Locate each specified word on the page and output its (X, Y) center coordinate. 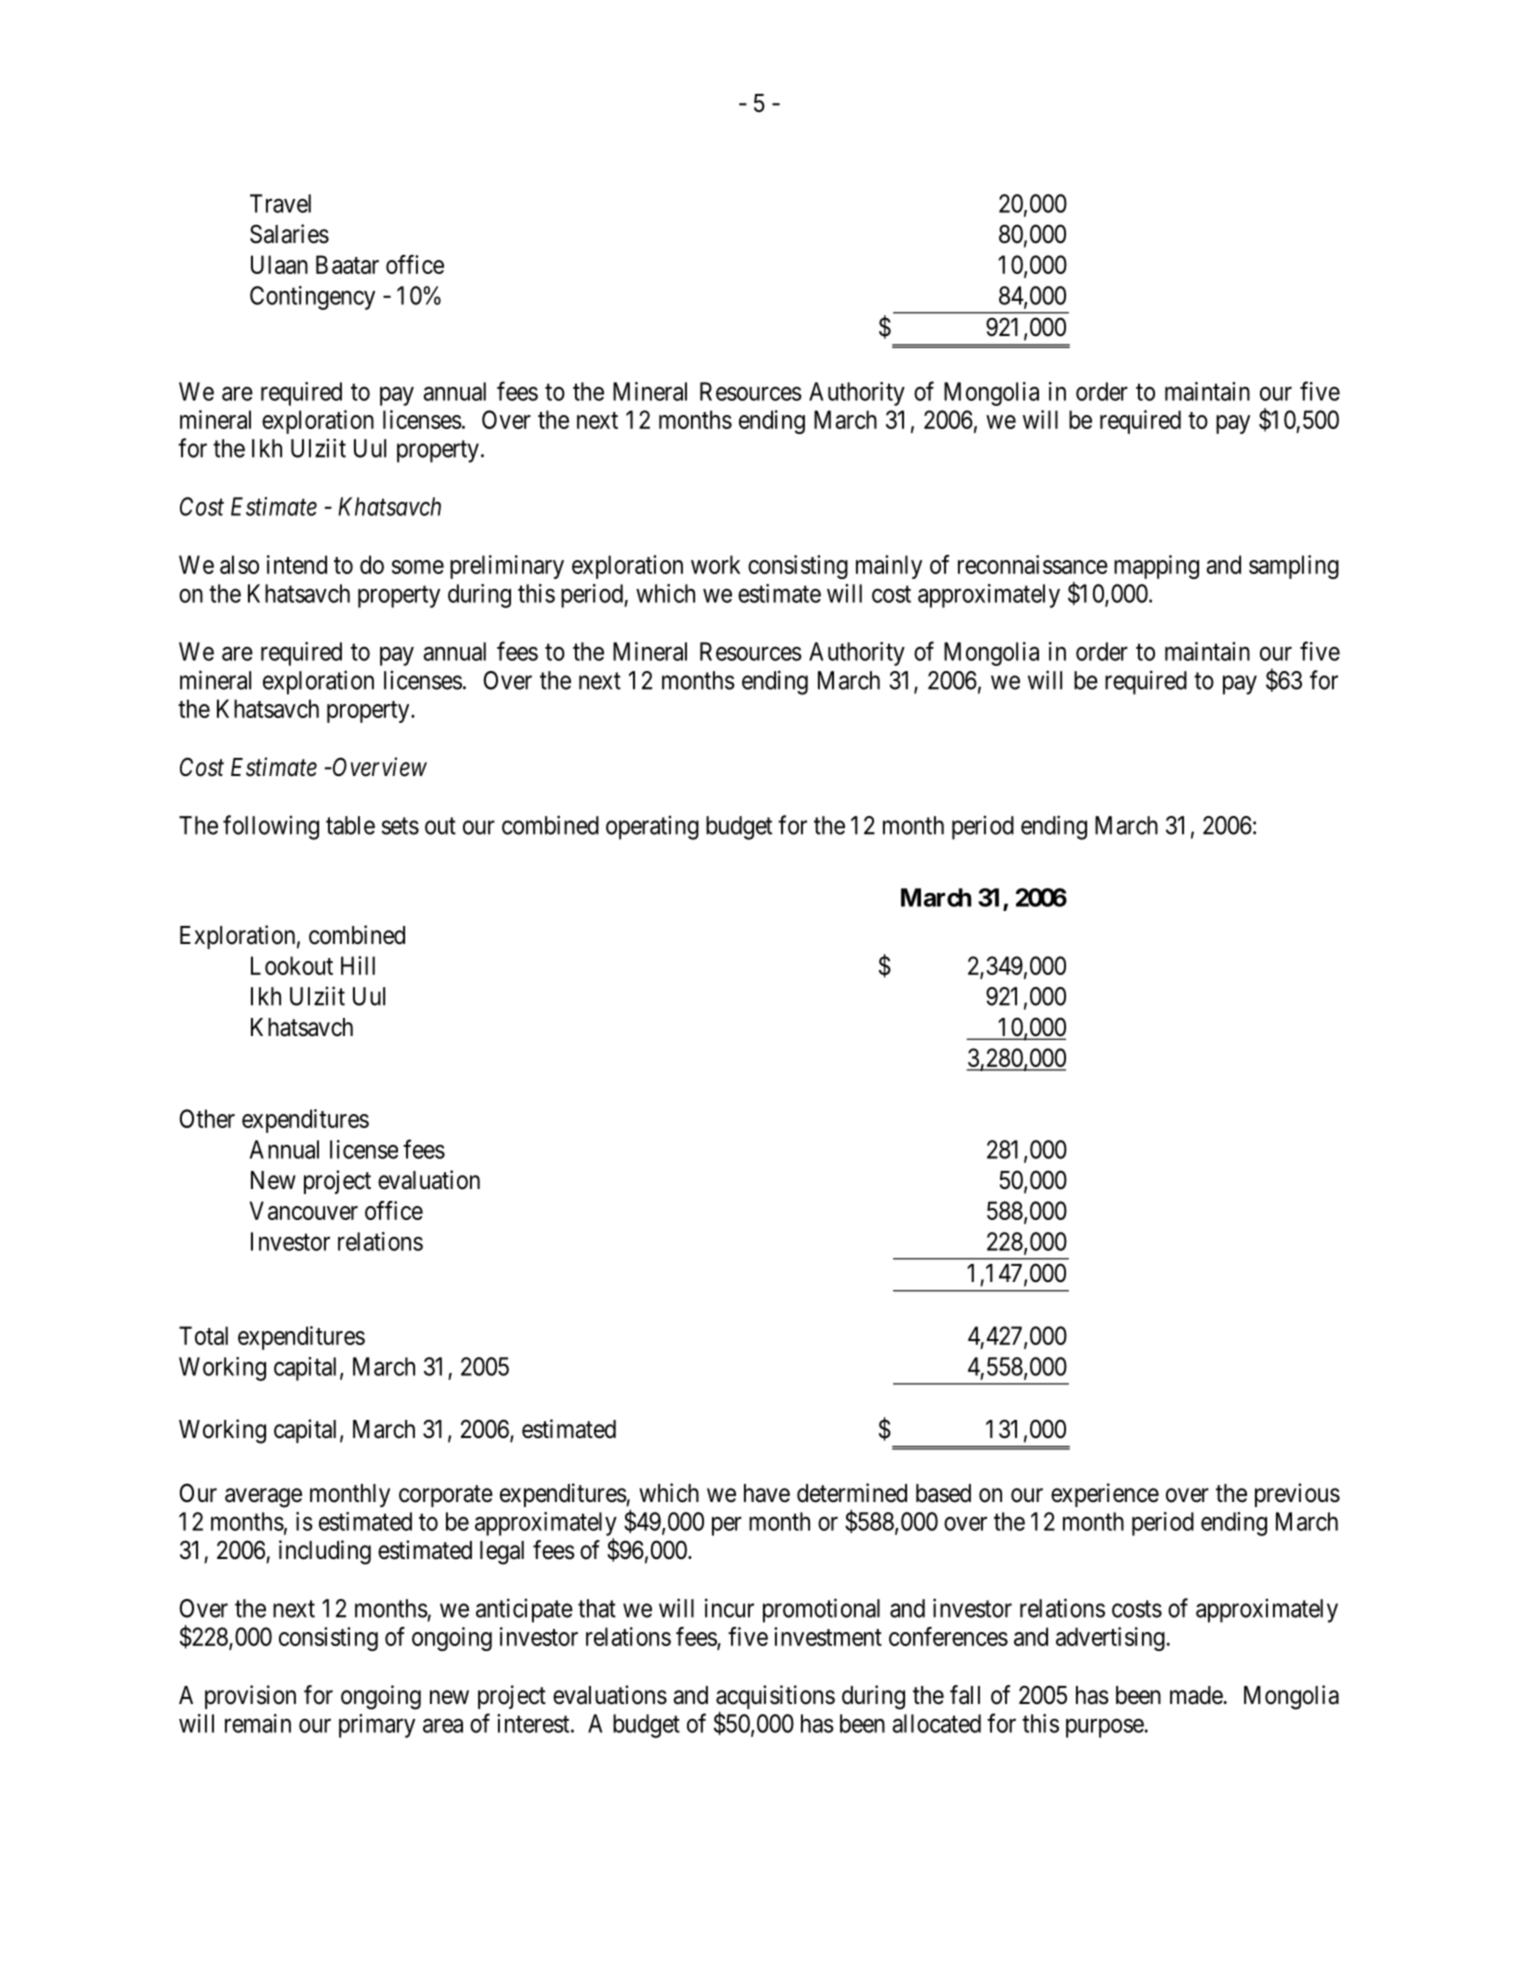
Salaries (289, 234)
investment (828, 1636)
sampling (1294, 567)
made (1196, 1695)
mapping (1156, 567)
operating (652, 827)
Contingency (312, 298)
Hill (358, 965)
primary (377, 1726)
